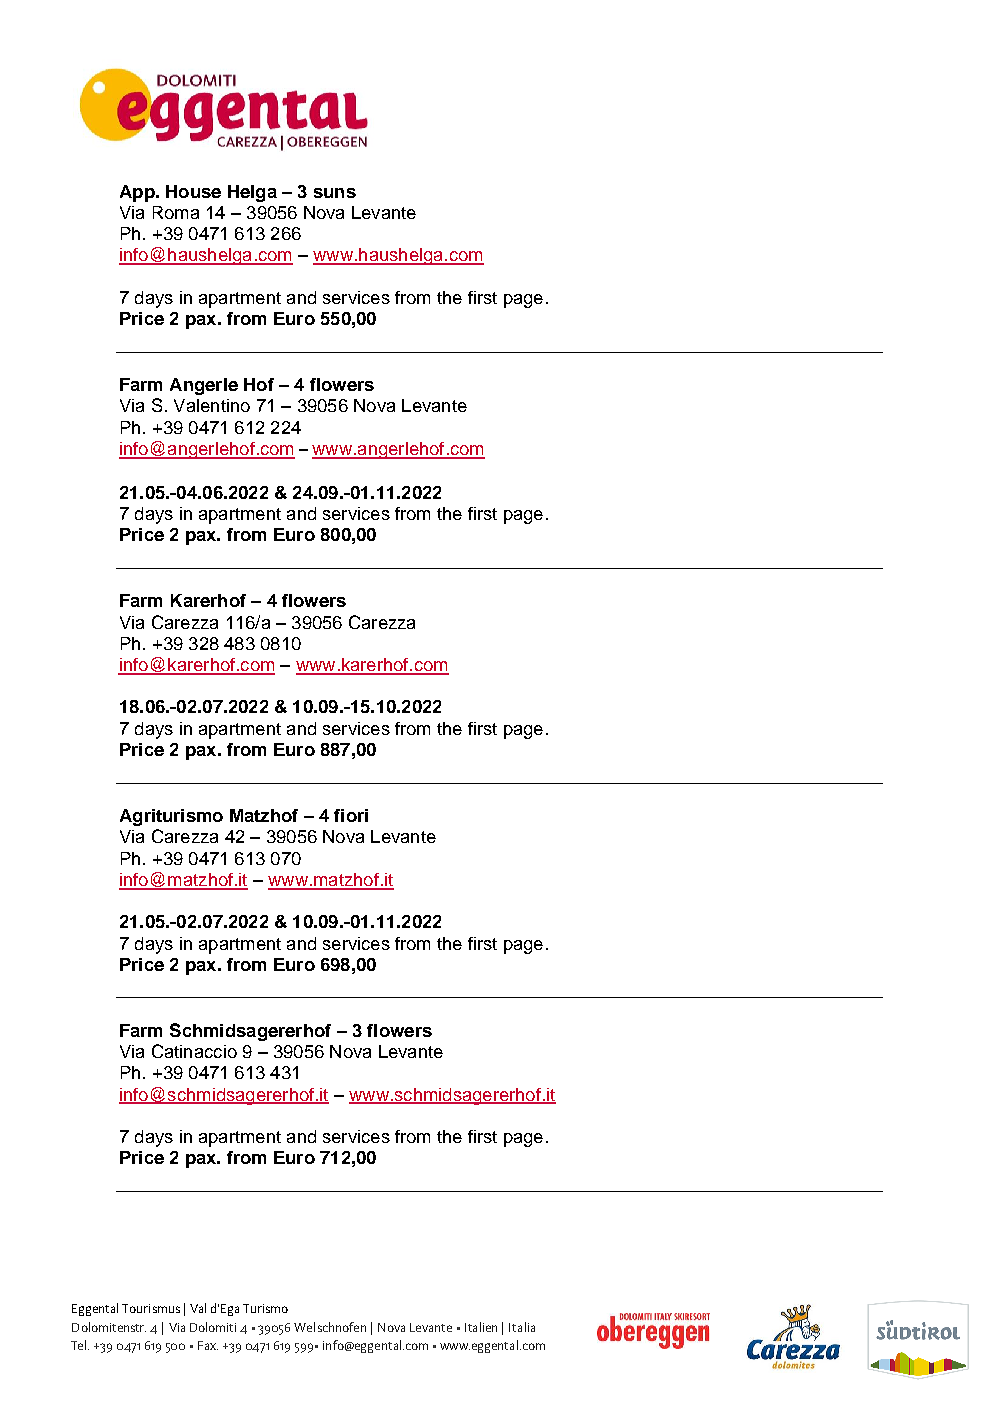 Image resolution: width=999 pixels, height=1413 pixels. What do you see at coordinates (80, 1345) in the page?
I see `Tel` at bounding box center [80, 1345].
